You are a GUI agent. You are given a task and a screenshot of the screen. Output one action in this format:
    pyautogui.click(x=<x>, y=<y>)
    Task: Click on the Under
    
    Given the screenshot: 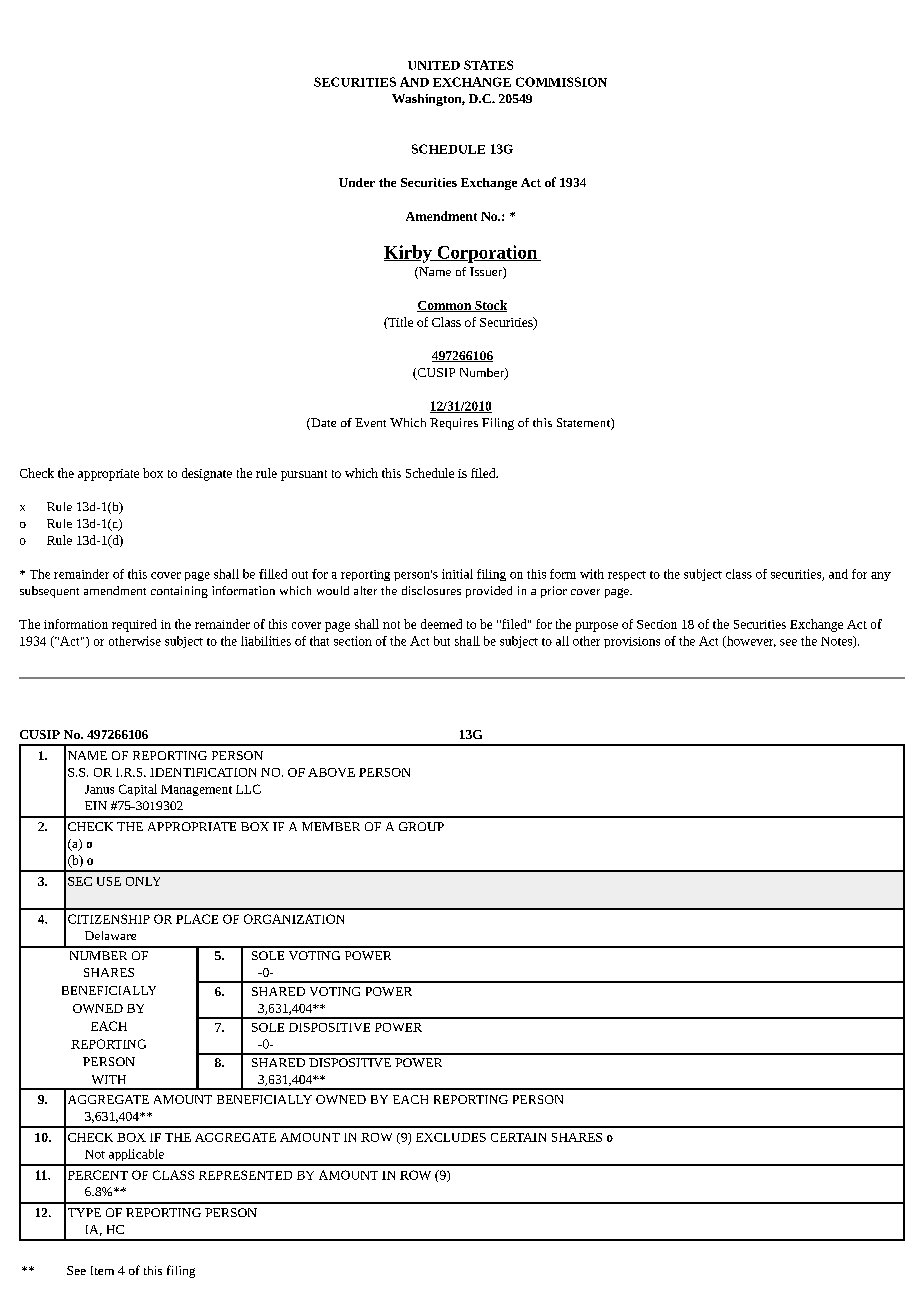 What is the action you would take?
    pyautogui.click(x=357, y=182)
